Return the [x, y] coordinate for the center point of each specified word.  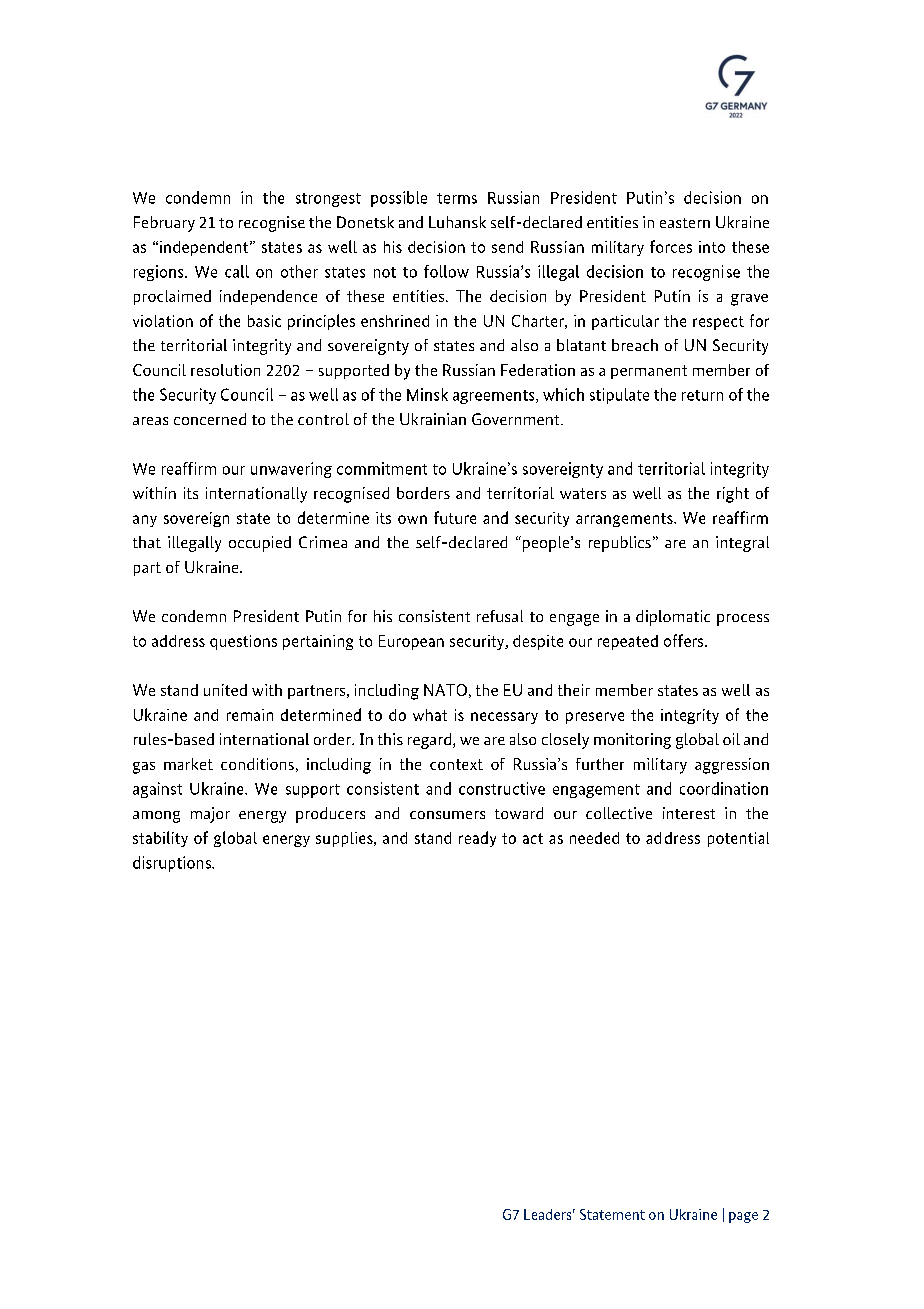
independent [205, 248]
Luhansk [457, 222]
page [743, 1217]
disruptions [173, 864]
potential [738, 839]
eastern [685, 223]
